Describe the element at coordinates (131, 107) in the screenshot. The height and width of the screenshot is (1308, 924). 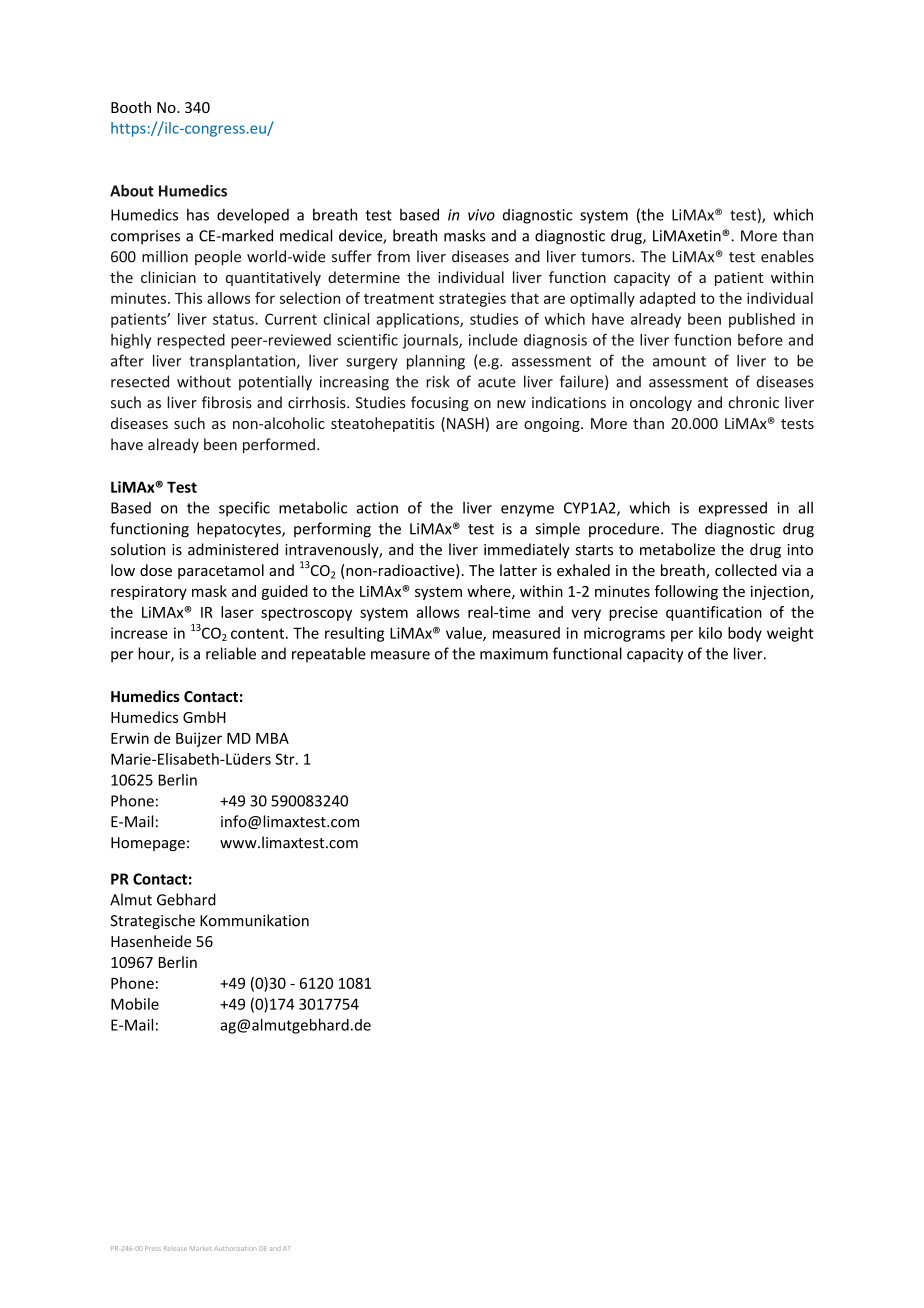
I see `Booth` at that location.
